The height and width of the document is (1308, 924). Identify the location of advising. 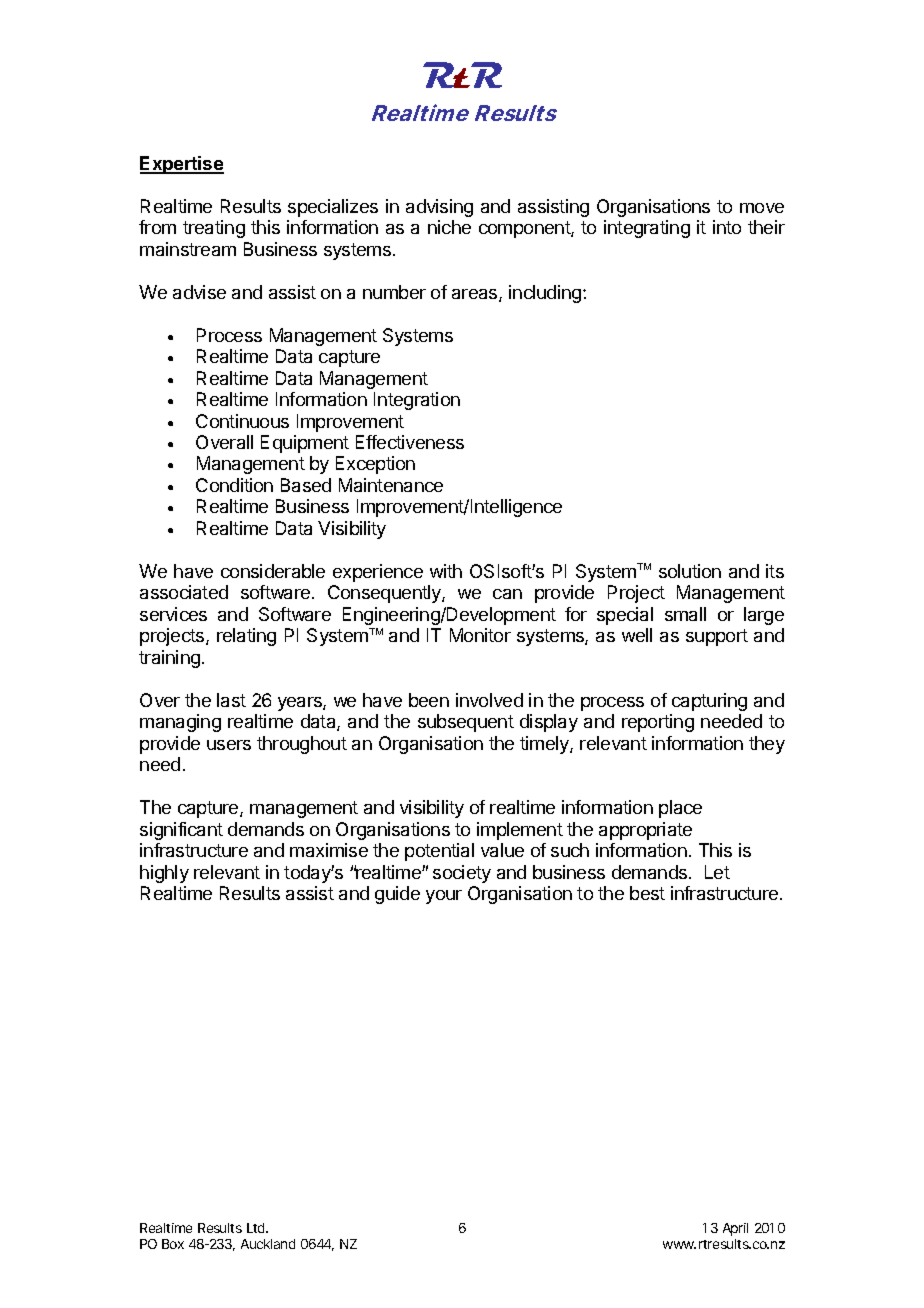
(439, 208).
